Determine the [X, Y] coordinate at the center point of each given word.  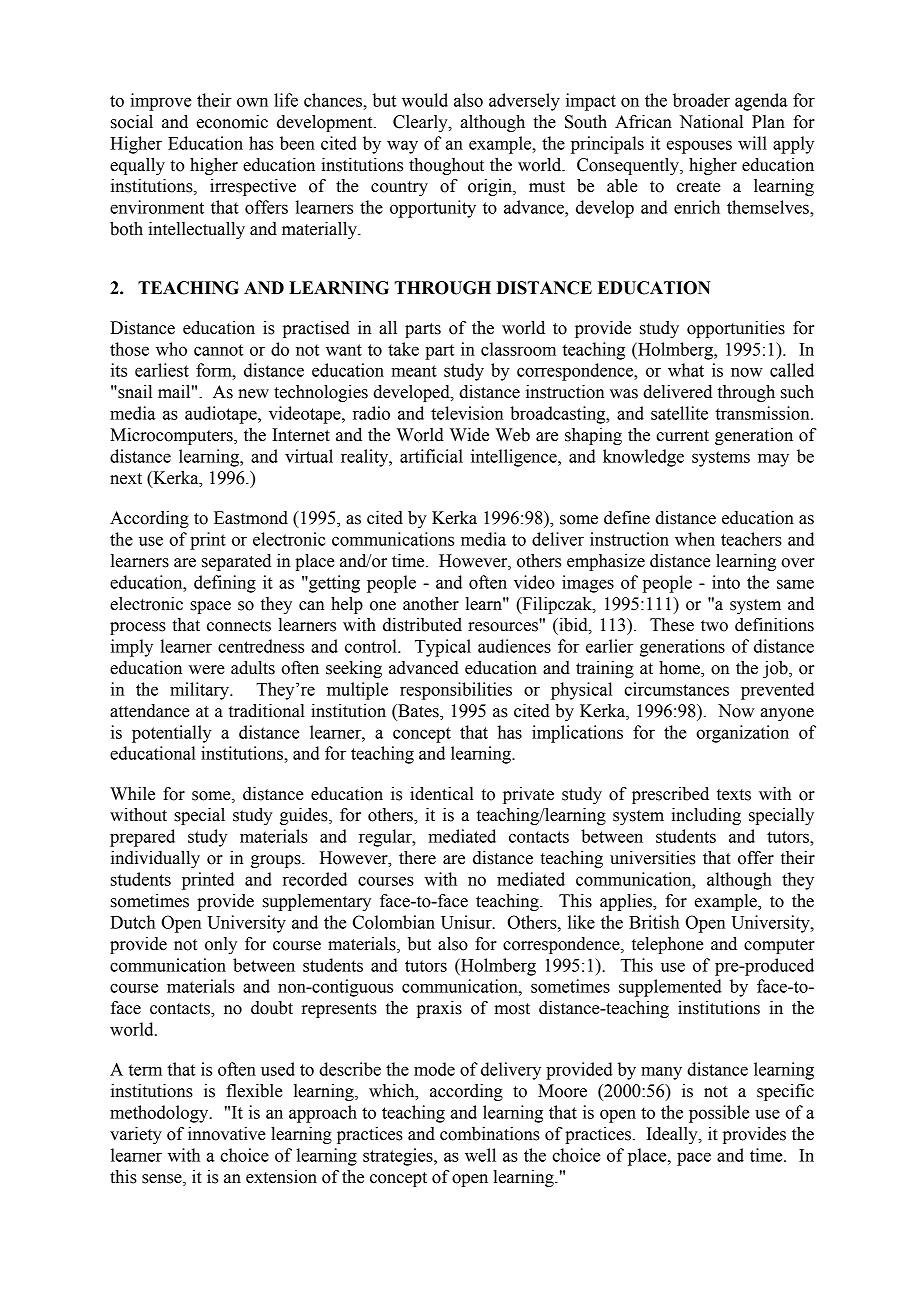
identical [442, 794]
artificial [431, 456]
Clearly [421, 123]
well [480, 1155]
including [706, 816]
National [711, 122]
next [126, 479]
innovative [226, 1134]
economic [232, 122]
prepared [142, 838]
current [682, 436]
